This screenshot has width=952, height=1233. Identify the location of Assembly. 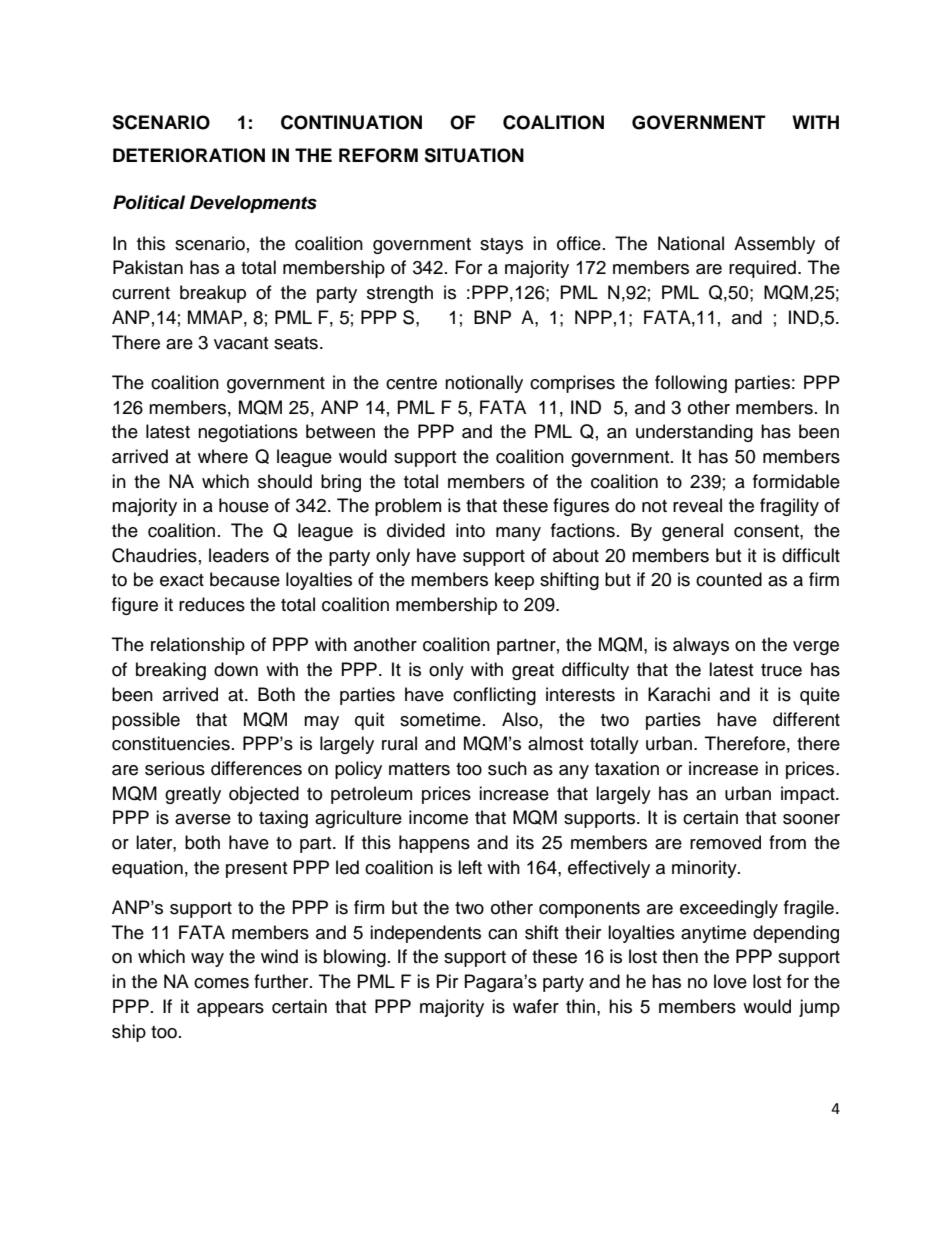
(774, 245).
